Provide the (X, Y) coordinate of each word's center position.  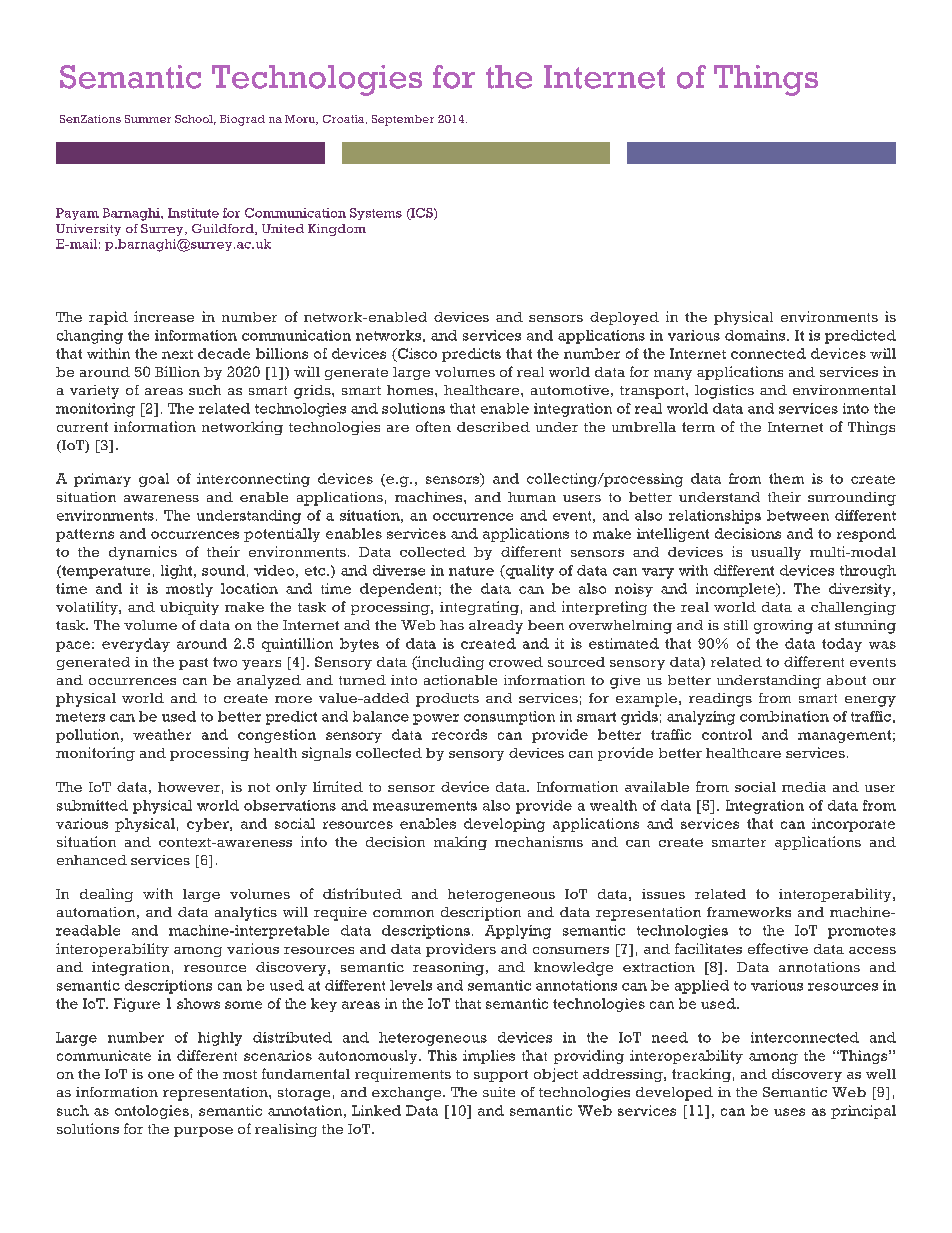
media (804, 787)
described (493, 427)
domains (756, 335)
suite (499, 1092)
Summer (148, 119)
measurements (425, 806)
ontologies (152, 1112)
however (189, 787)
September (403, 120)
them (786, 478)
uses (789, 1112)
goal (154, 480)
